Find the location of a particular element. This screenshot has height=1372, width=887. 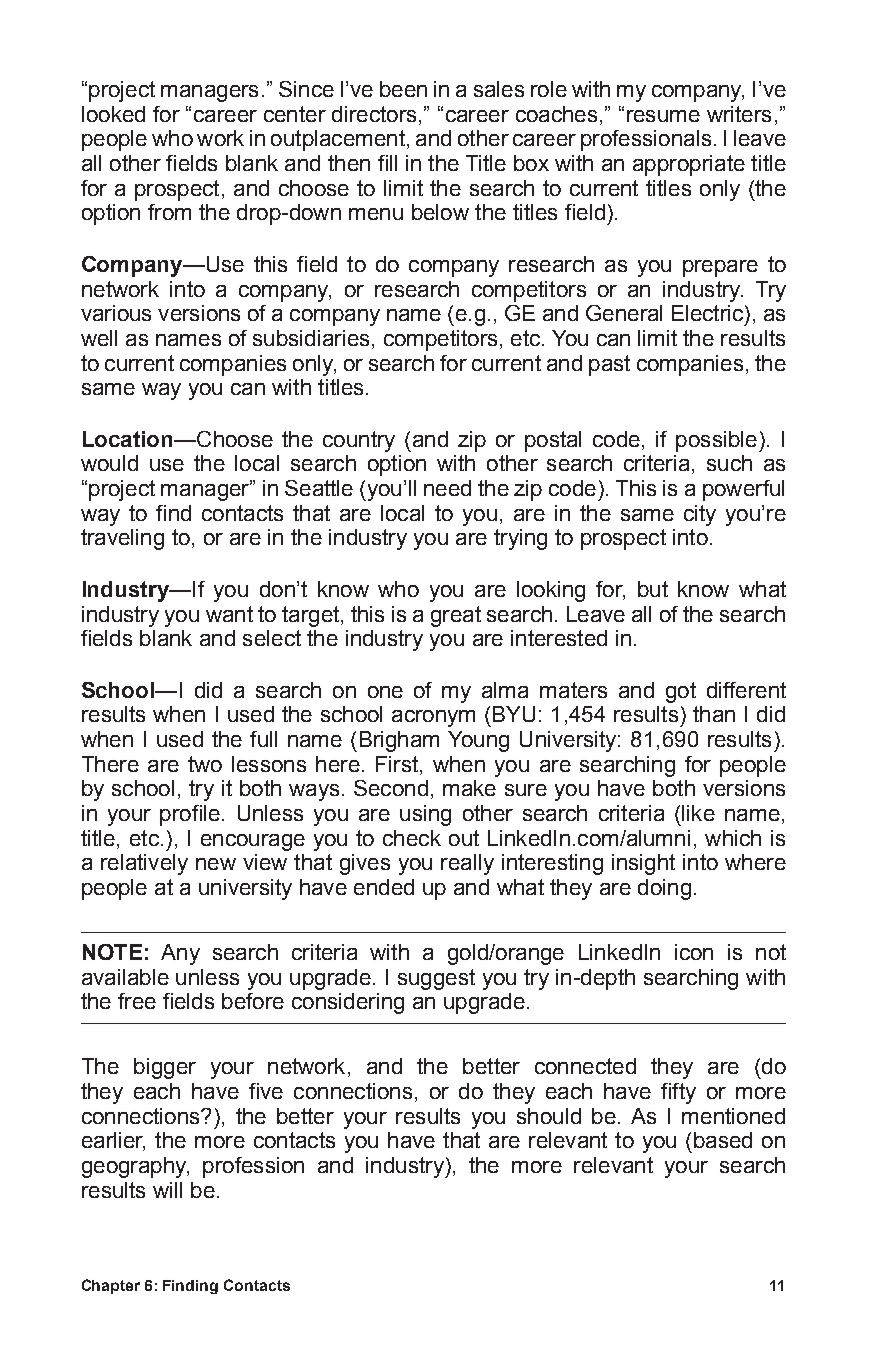

been is located at coordinates (403, 89).
